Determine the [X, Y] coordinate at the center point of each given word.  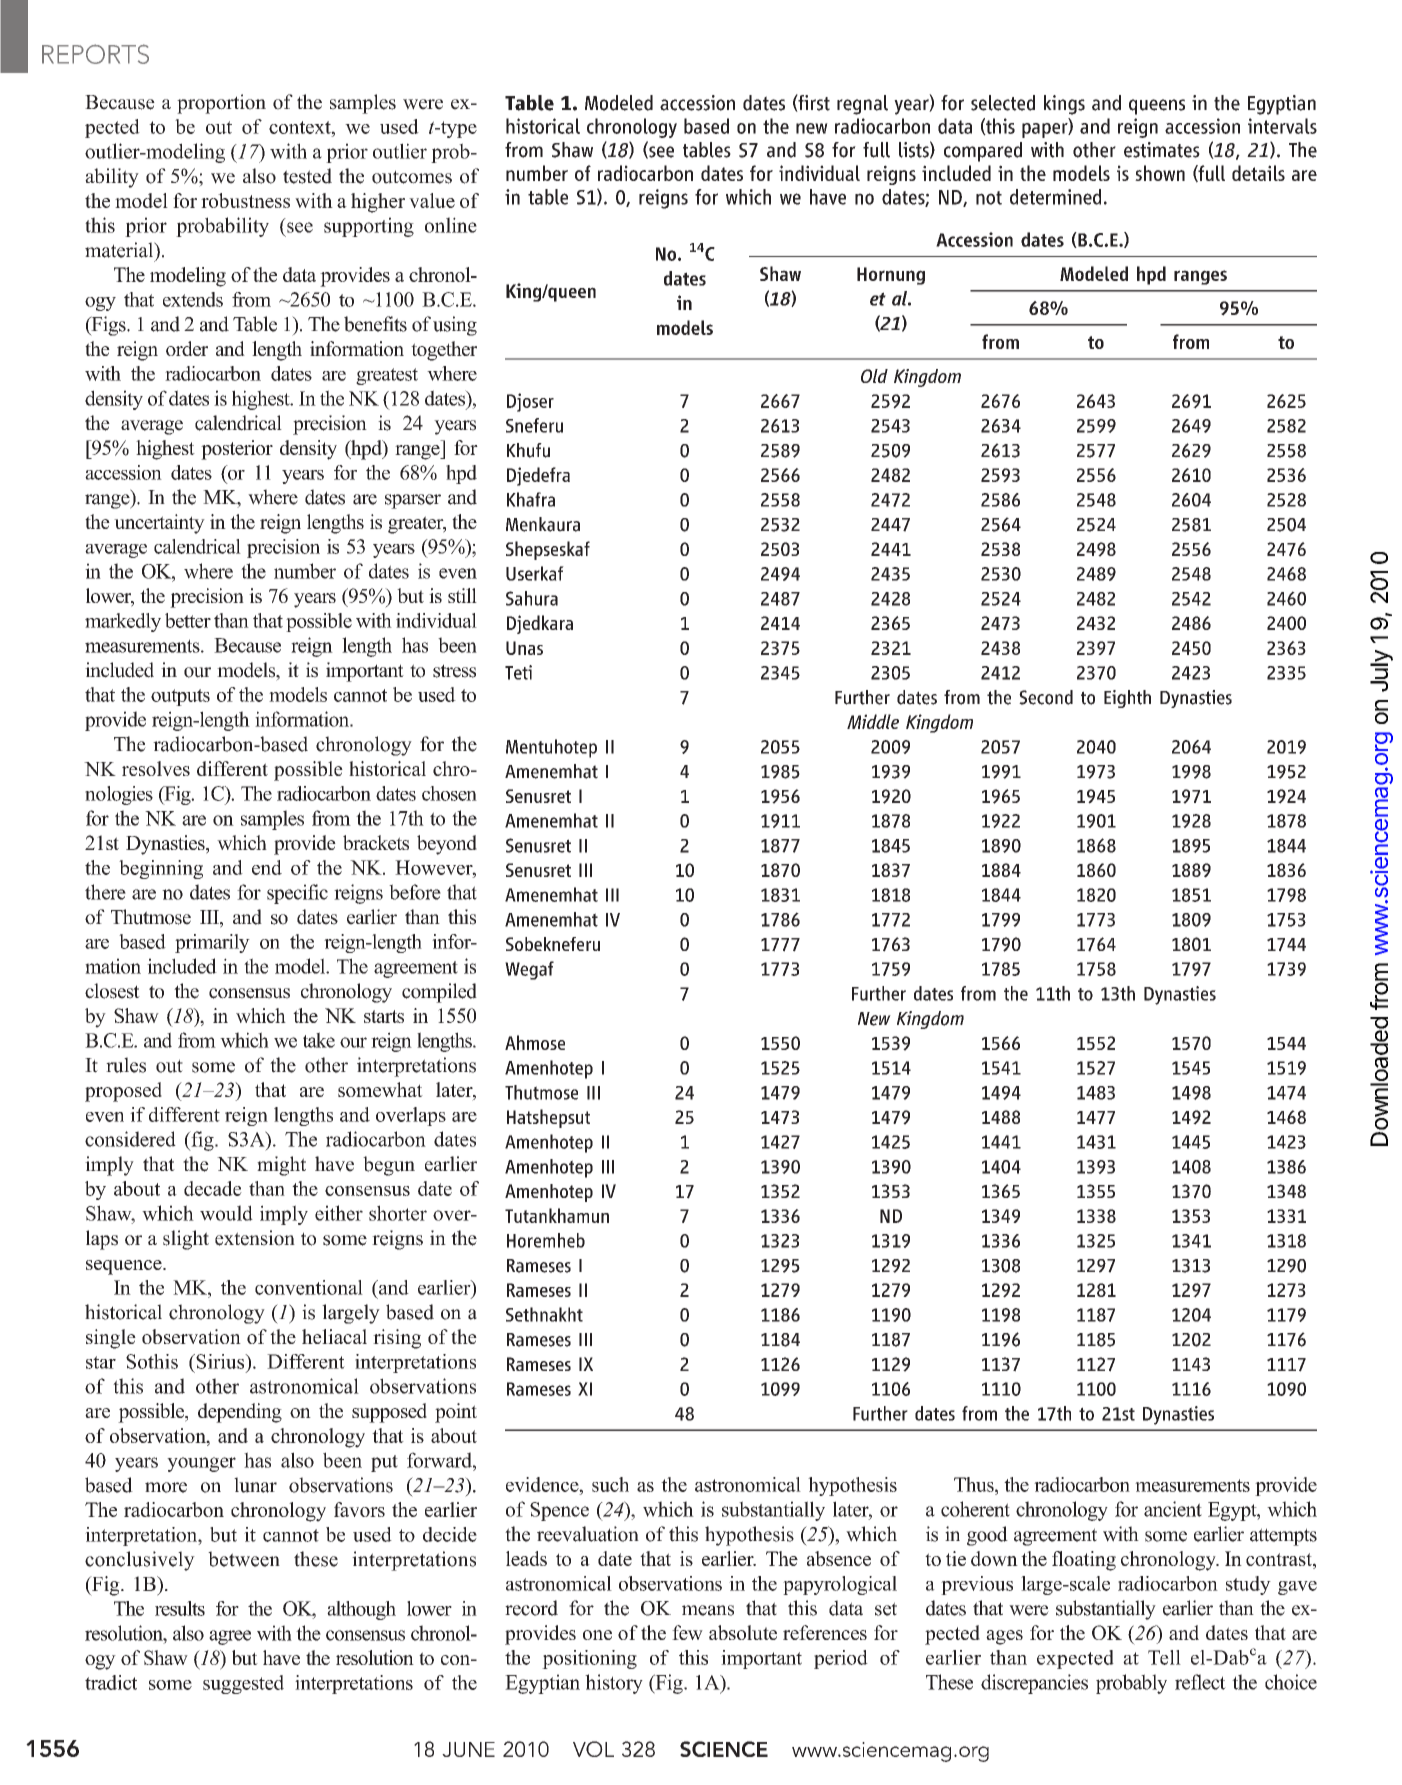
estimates [1162, 150]
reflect [1200, 1682]
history [614, 1684]
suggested [243, 1684]
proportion [221, 104]
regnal [862, 105]
